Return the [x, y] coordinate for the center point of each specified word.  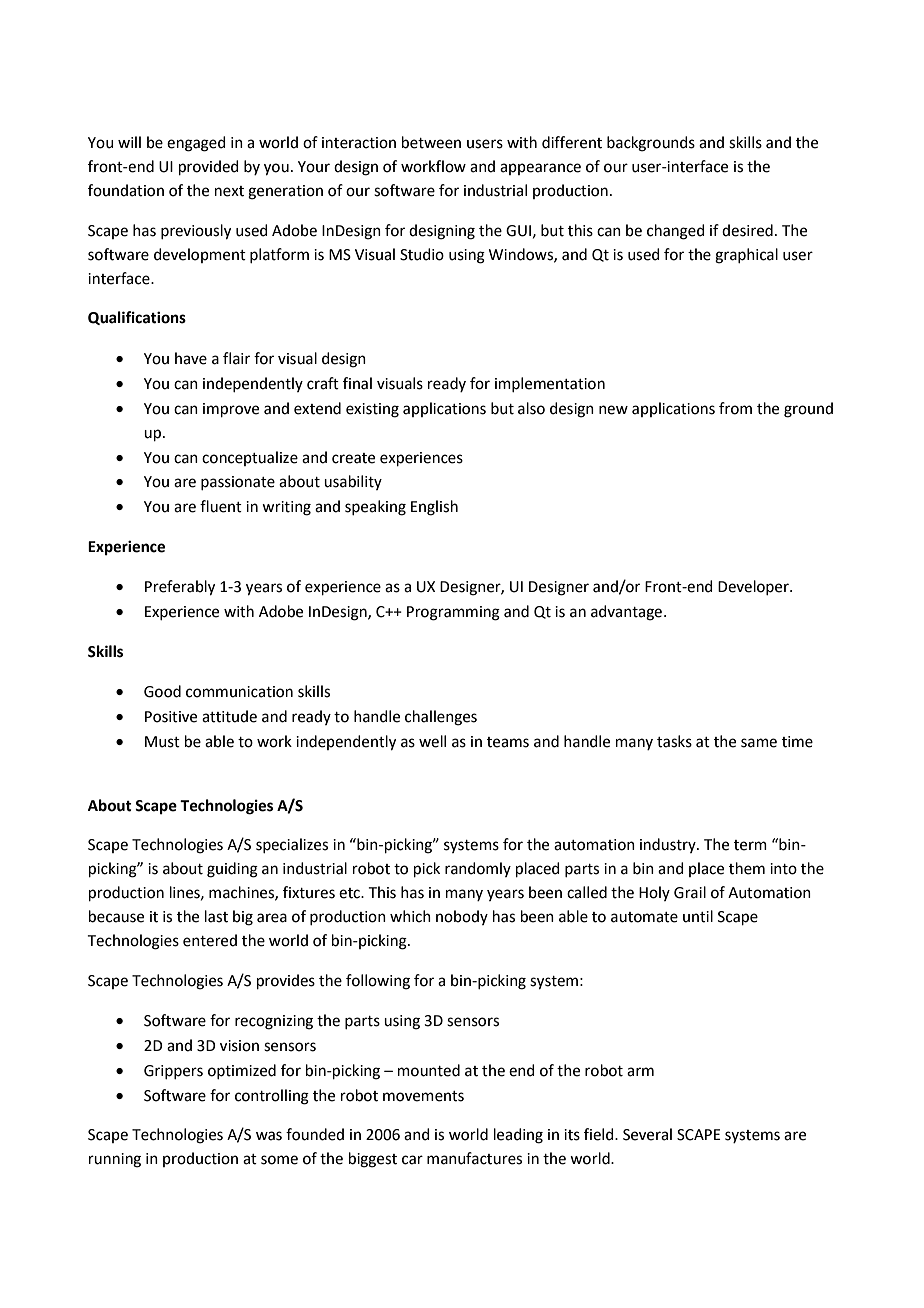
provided [209, 167]
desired [747, 230]
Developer [754, 587]
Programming [453, 613]
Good [162, 691]
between [431, 142]
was [269, 1136]
